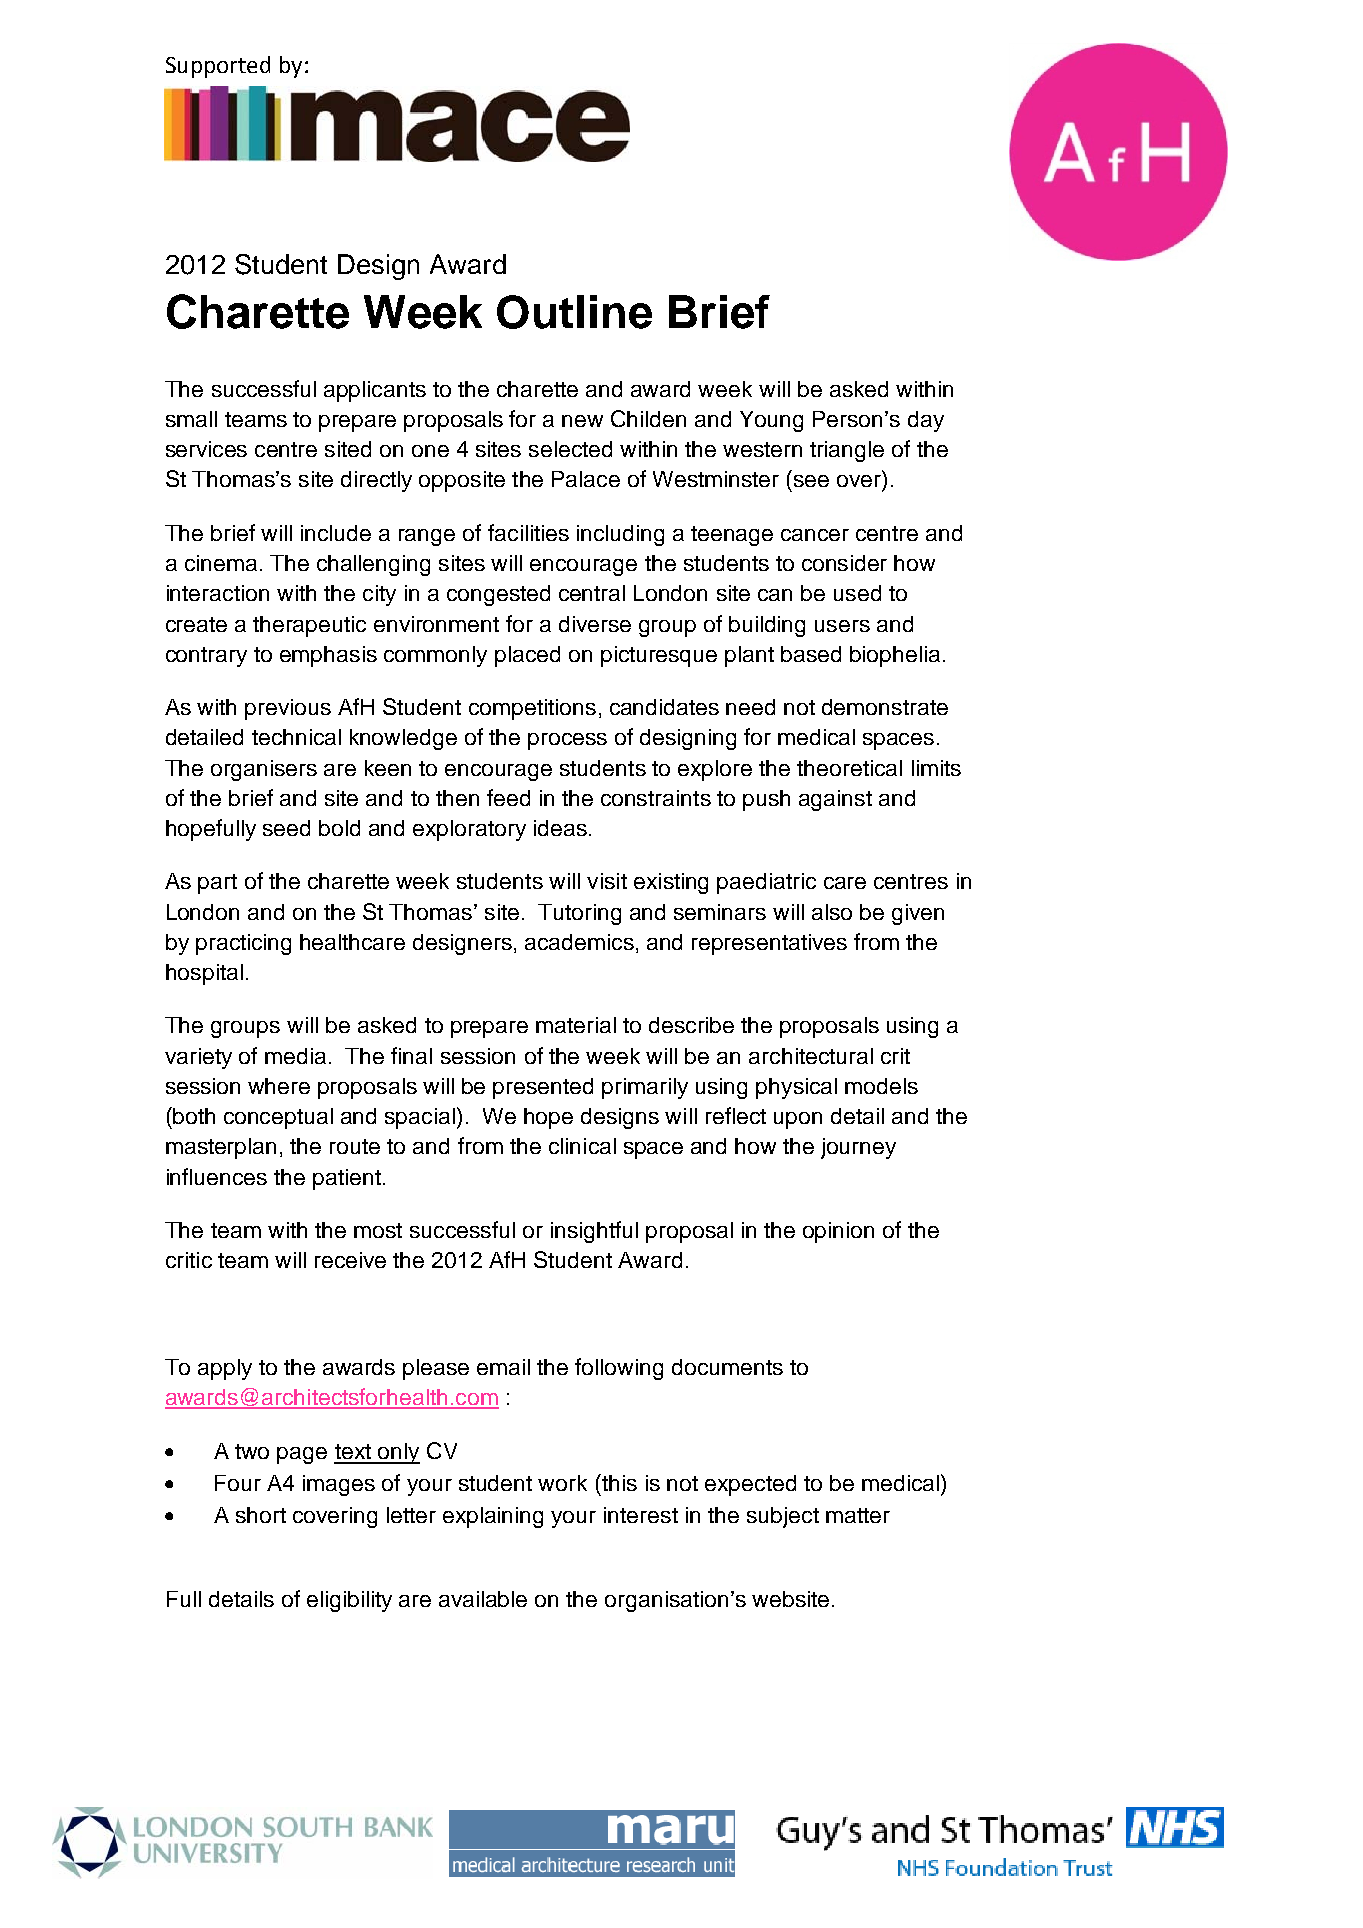 This screenshot has height=1928, width=1363. I want to click on practicing, so click(243, 944).
